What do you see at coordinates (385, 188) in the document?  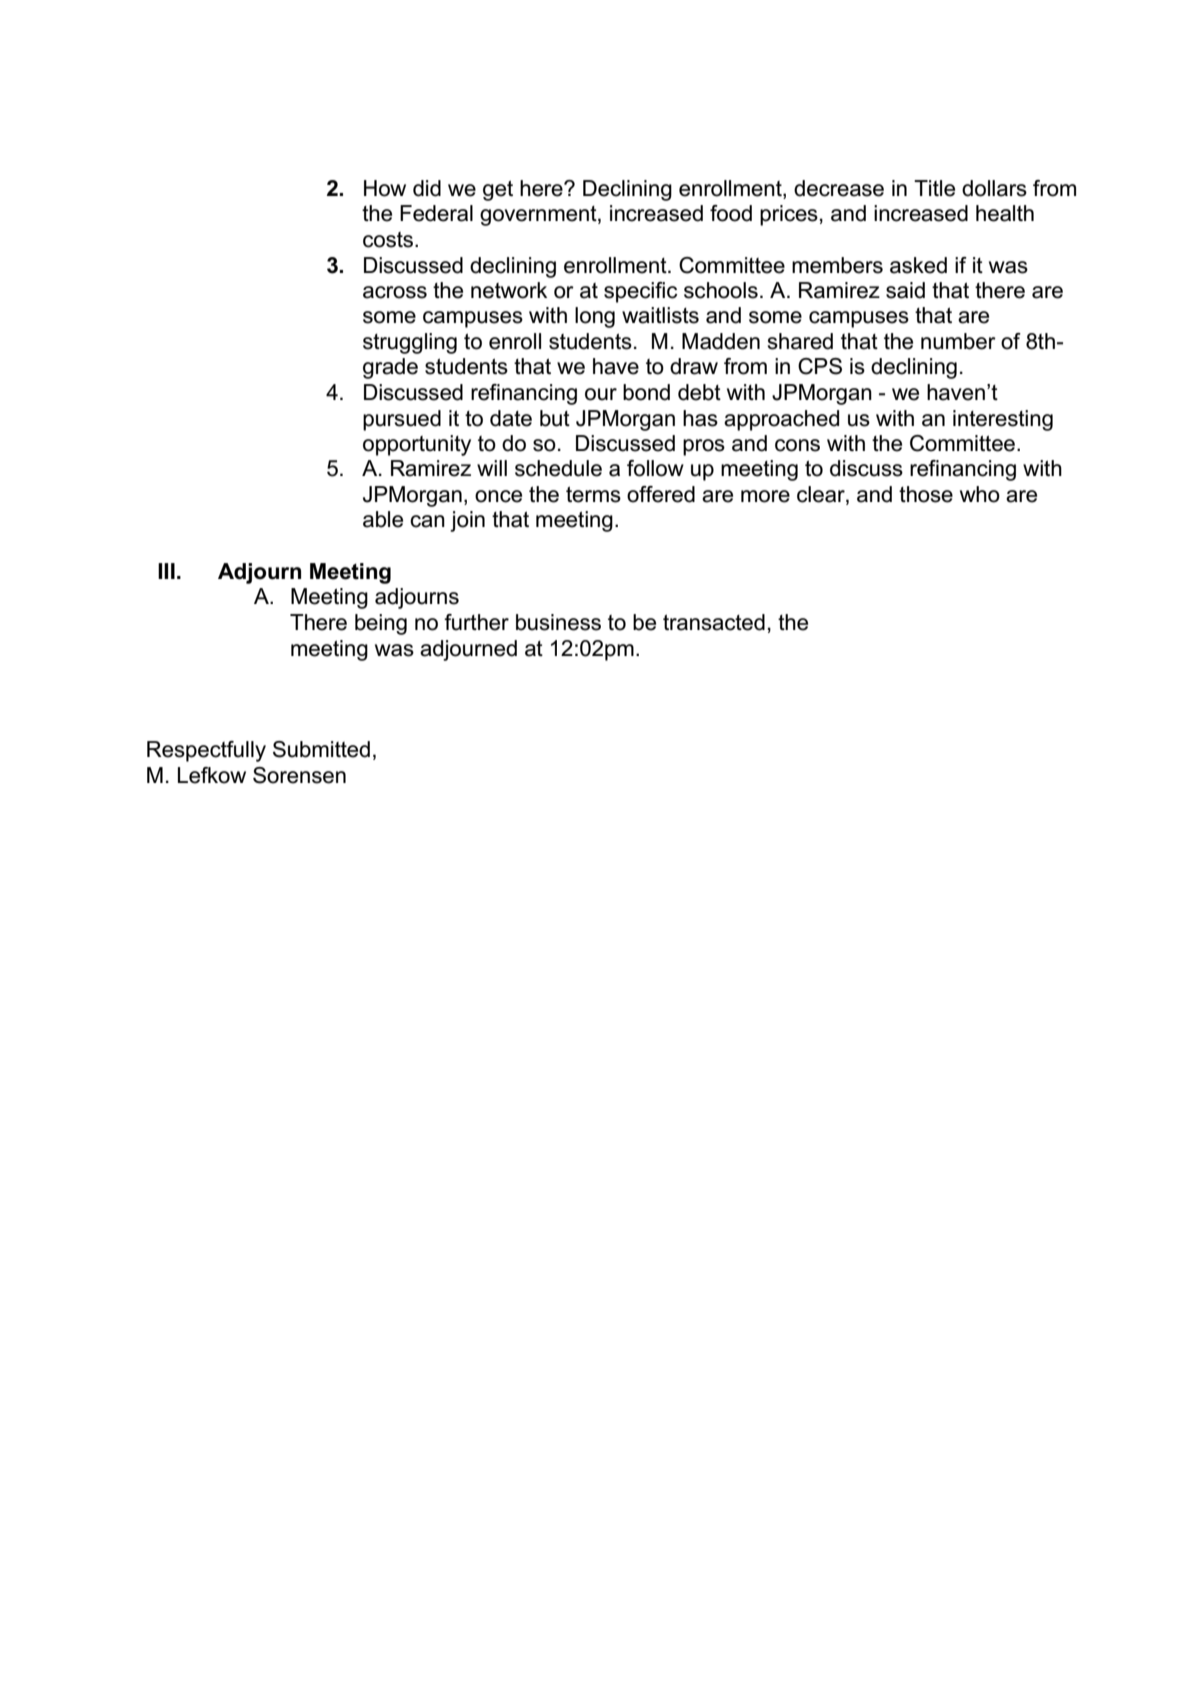 I see `How` at bounding box center [385, 188].
